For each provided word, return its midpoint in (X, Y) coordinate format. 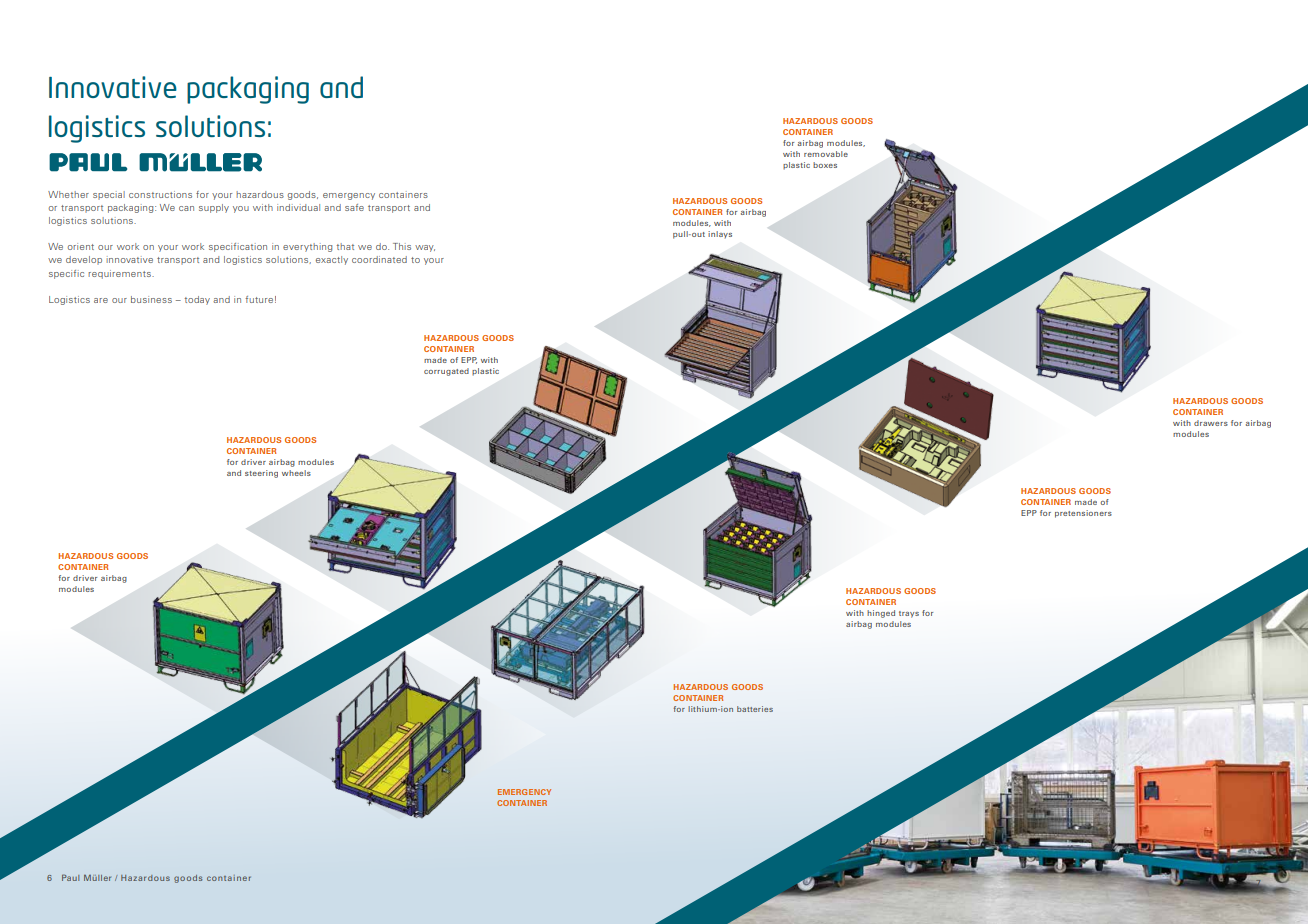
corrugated (446, 372)
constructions (160, 194)
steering (261, 474)
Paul (70, 877)
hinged (881, 614)
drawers (1211, 423)
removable (826, 154)
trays (909, 614)
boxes (825, 165)
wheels (296, 473)
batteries (755, 709)
